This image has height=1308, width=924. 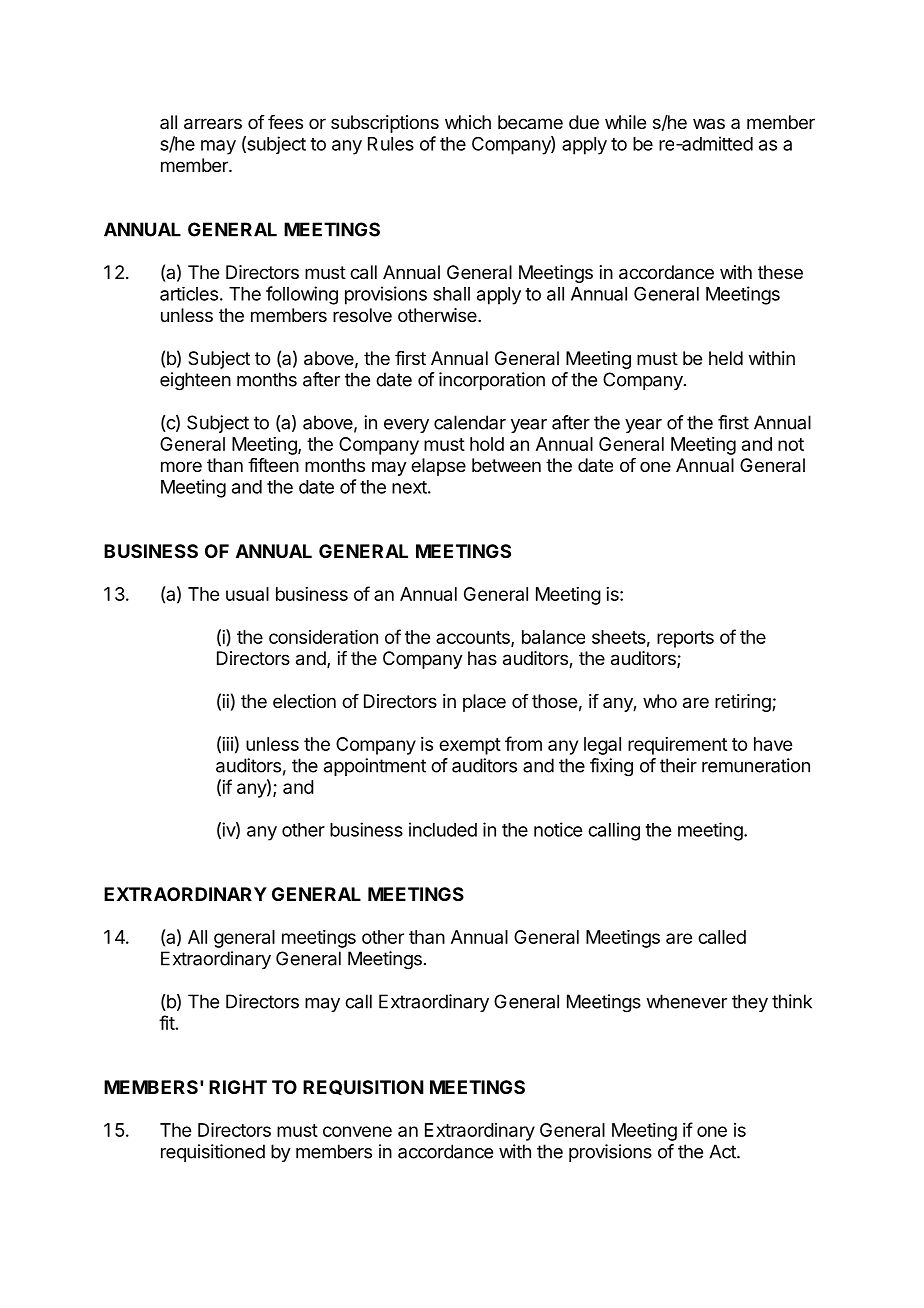 I want to click on reports, so click(x=685, y=639).
